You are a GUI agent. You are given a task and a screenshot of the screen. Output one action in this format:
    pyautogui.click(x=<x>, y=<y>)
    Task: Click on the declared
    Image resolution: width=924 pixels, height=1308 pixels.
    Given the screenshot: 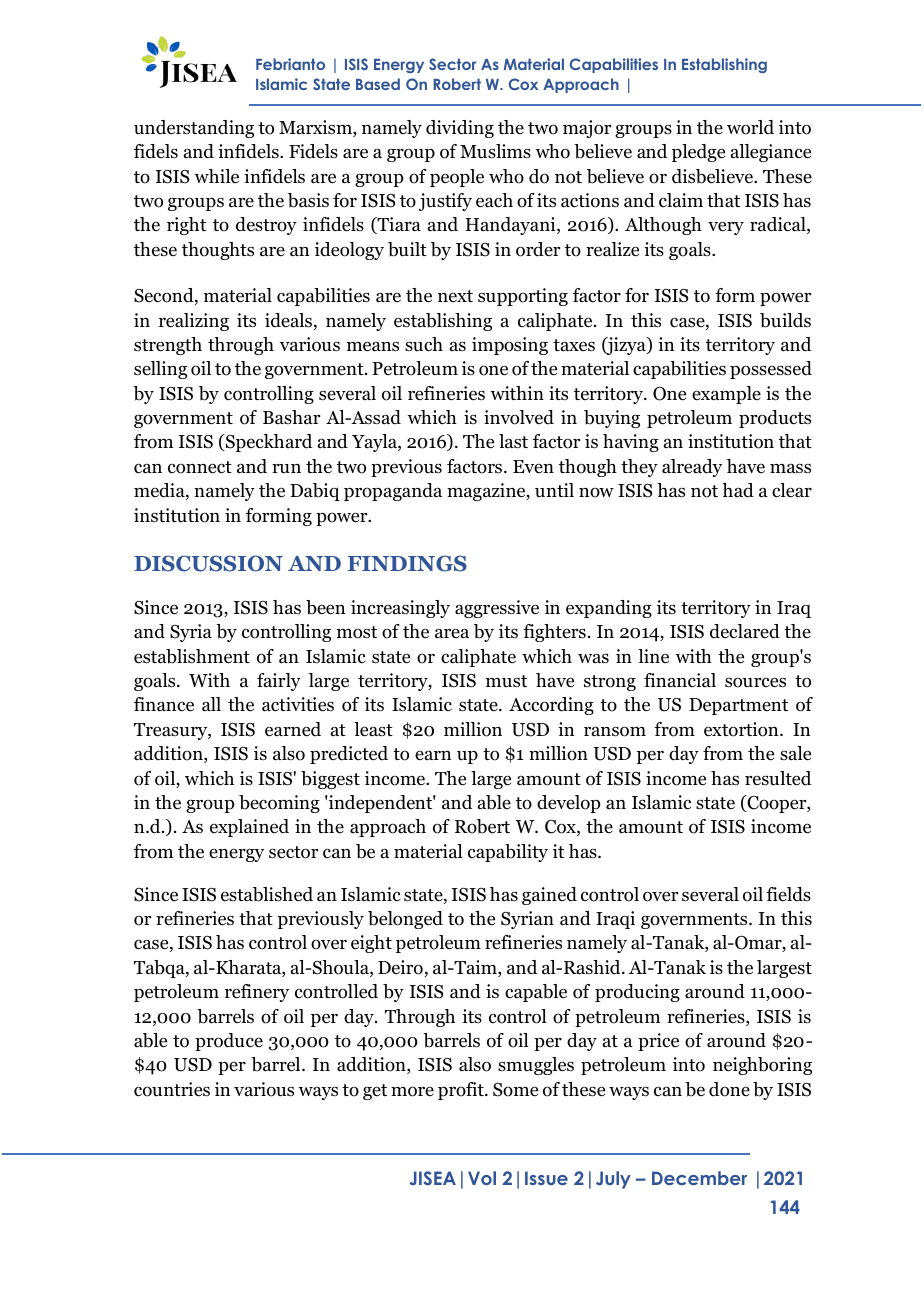 What is the action you would take?
    pyautogui.click(x=745, y=631)
